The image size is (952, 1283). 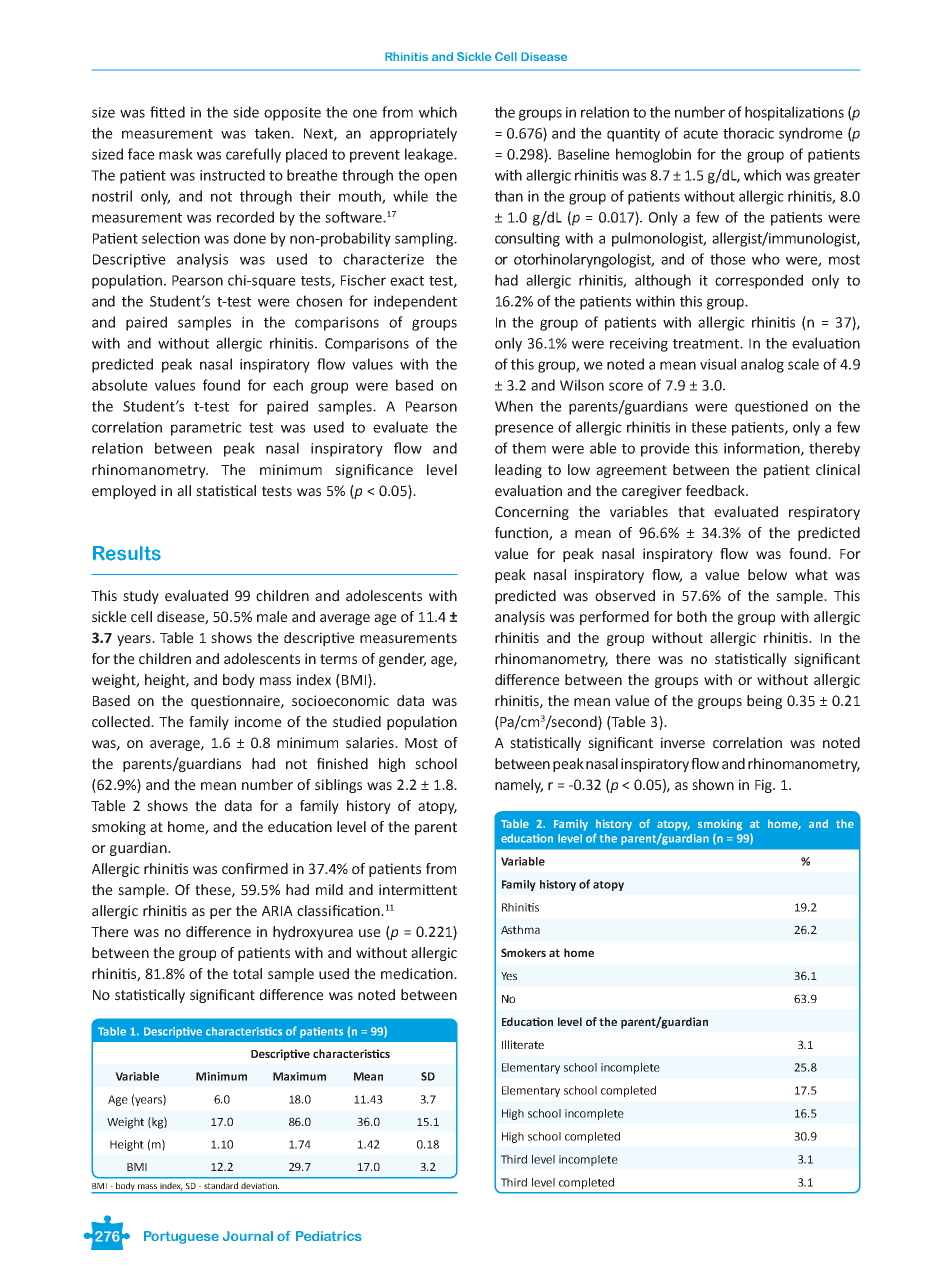 What do you see at coordinates (748, 133) in the document?
I see `thoracic` at bounding box center [748, 133].
